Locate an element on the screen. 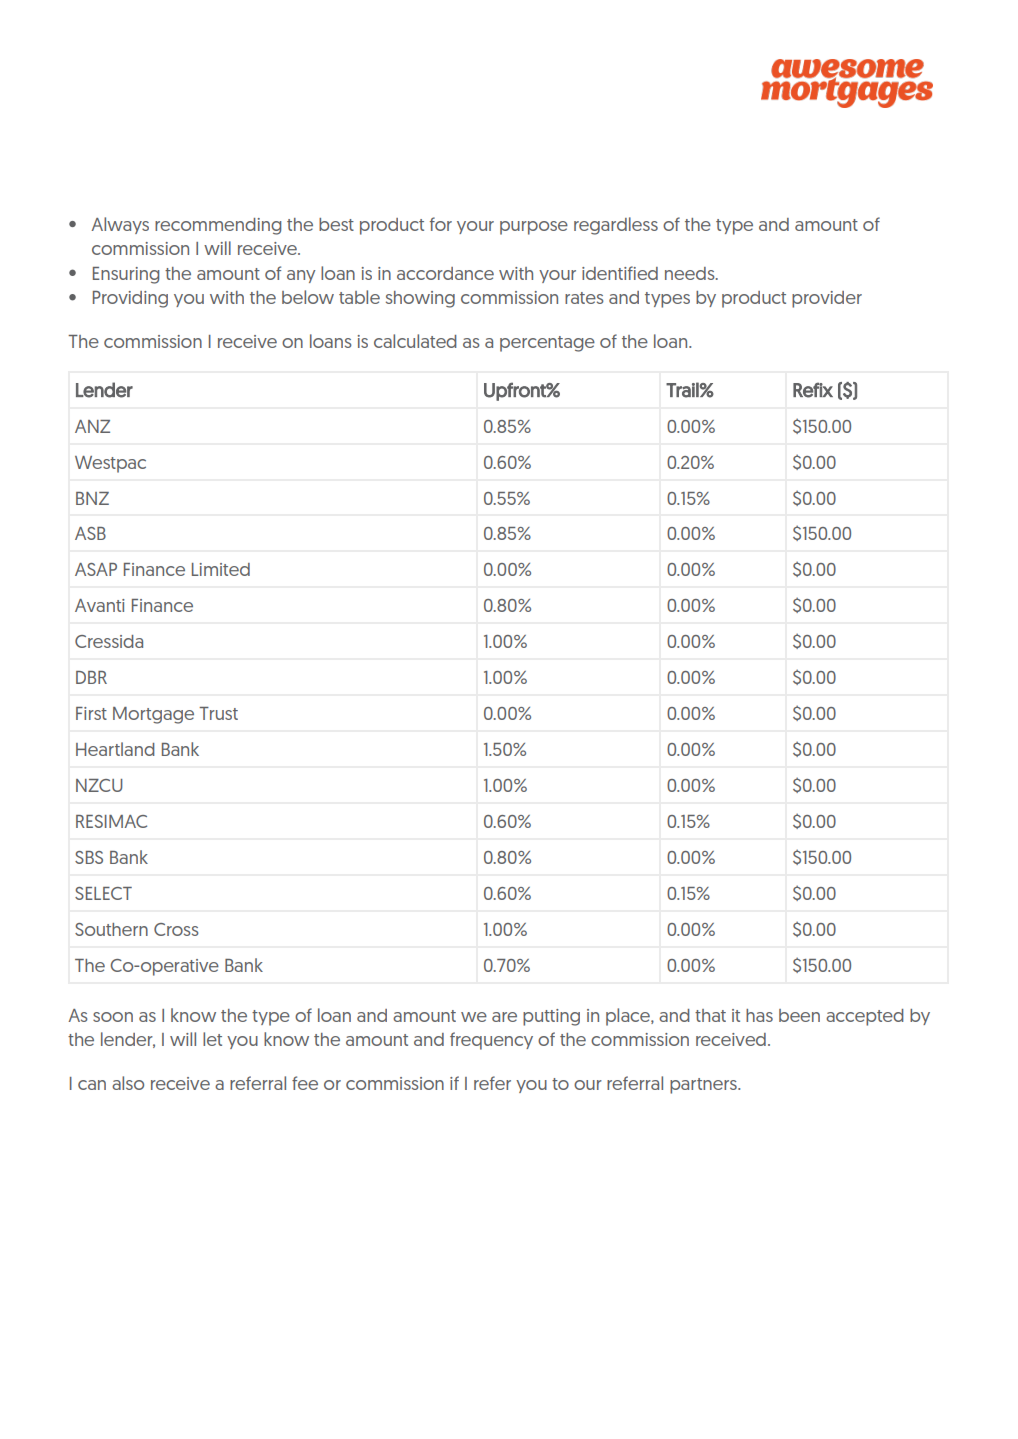 The height and width of the screenshot is (1439, 1018). Refix is located at coordinates (813, 390).
